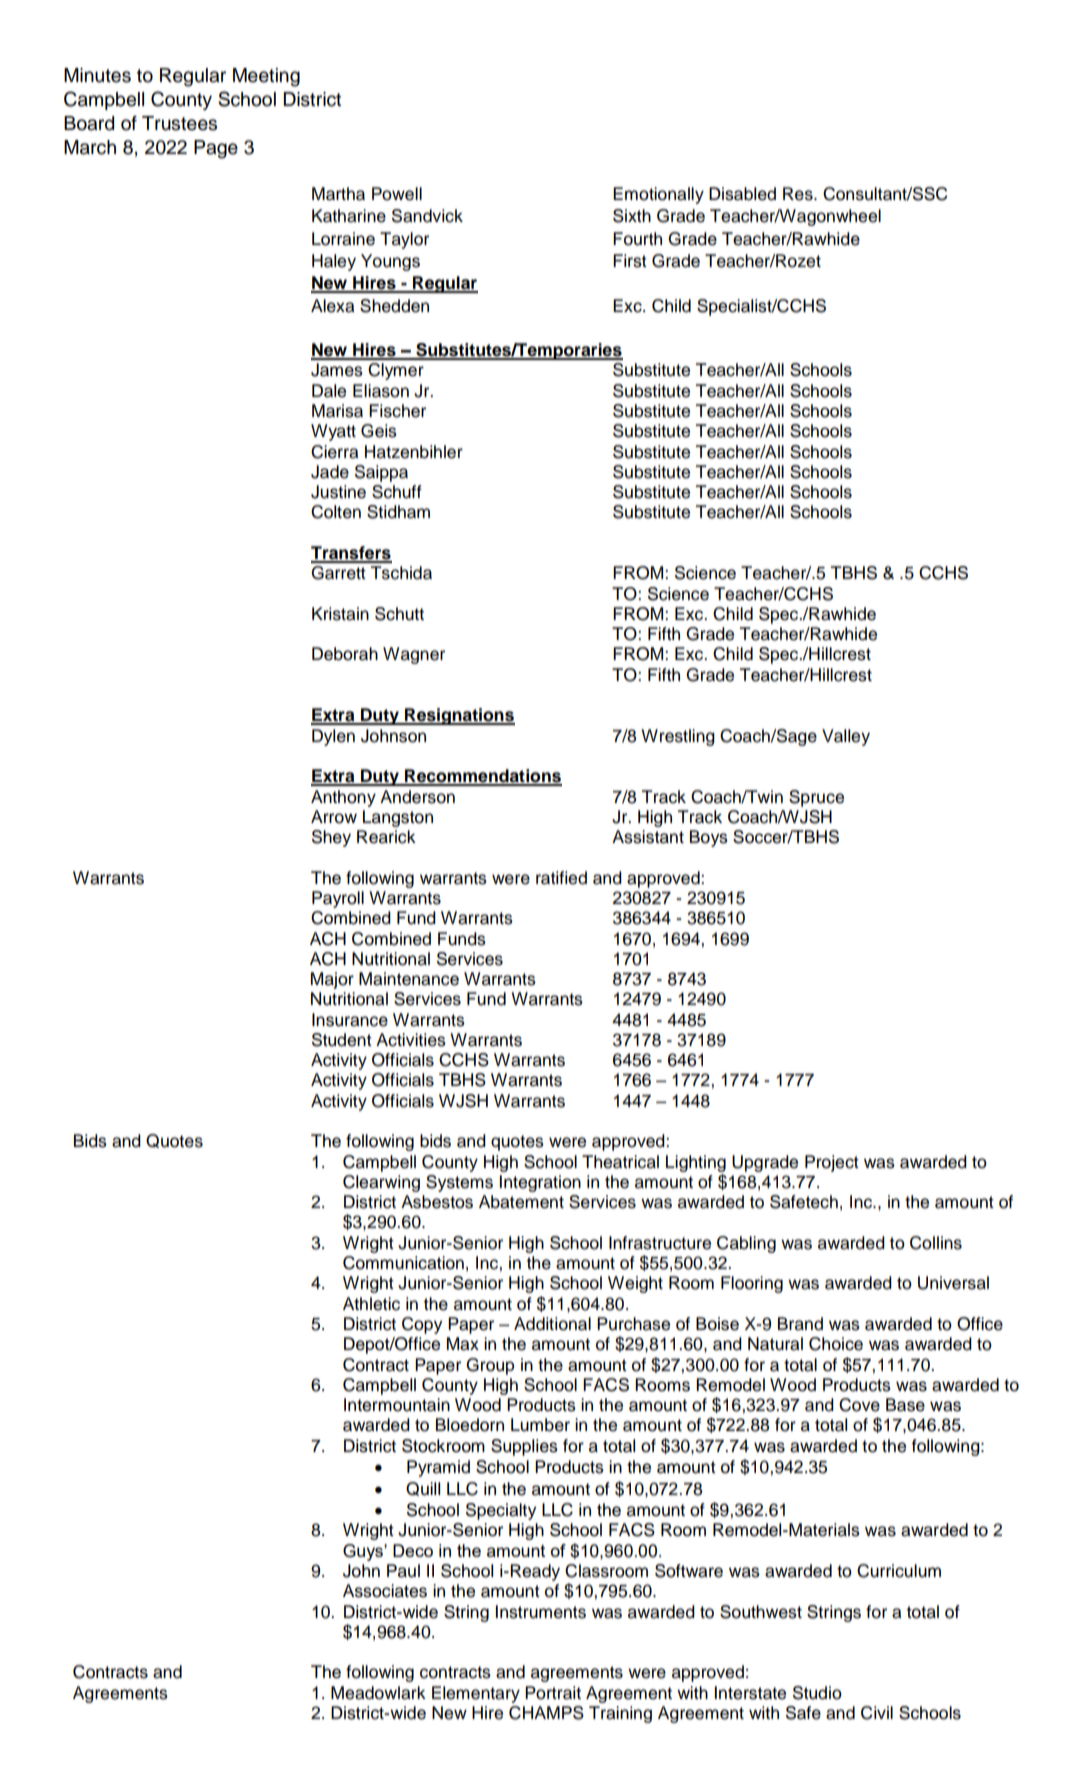  I want to click on Fischer, so click(397, 411).
